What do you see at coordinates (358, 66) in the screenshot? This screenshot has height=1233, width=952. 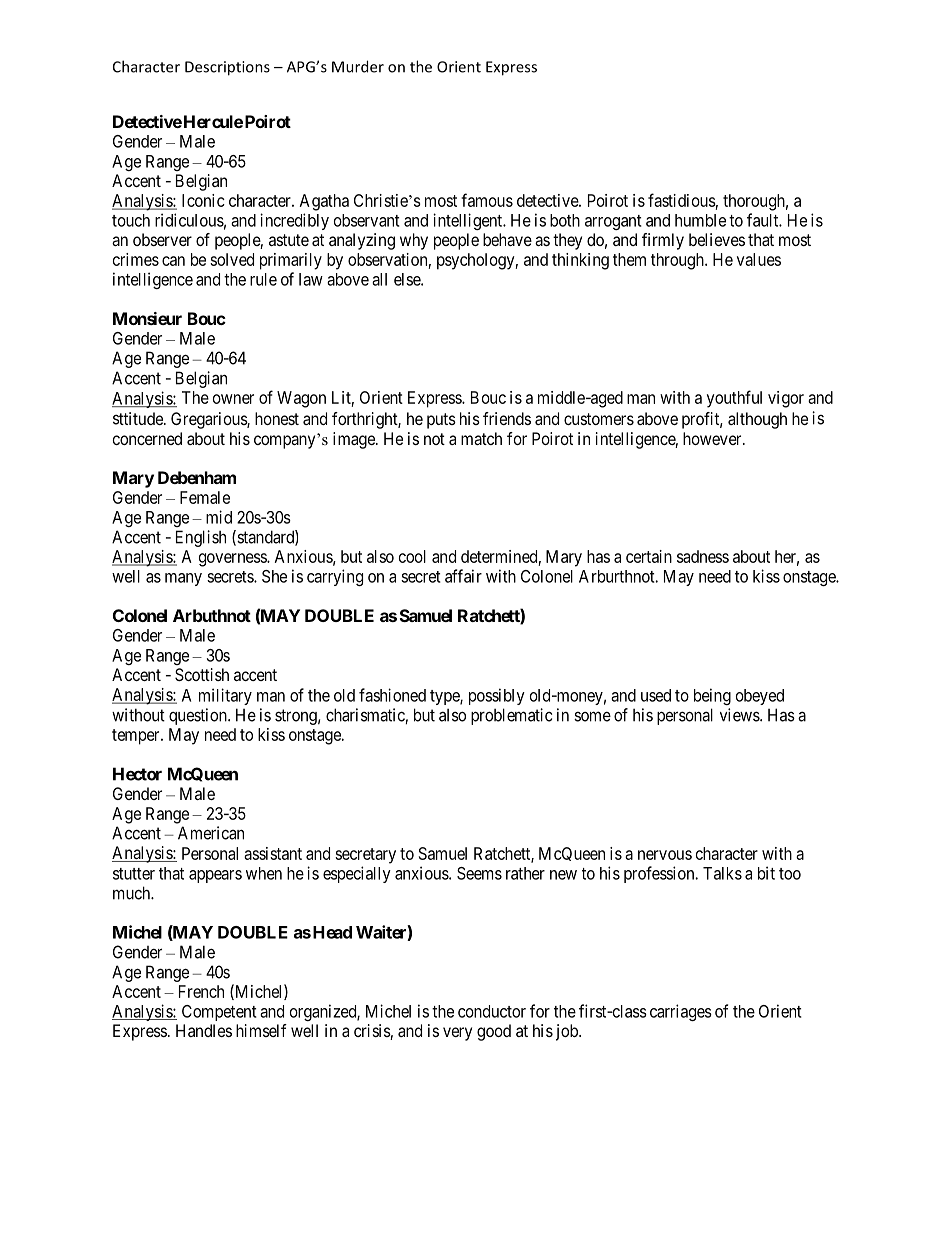 I see `Murder` at bounding box center [358, 66].
